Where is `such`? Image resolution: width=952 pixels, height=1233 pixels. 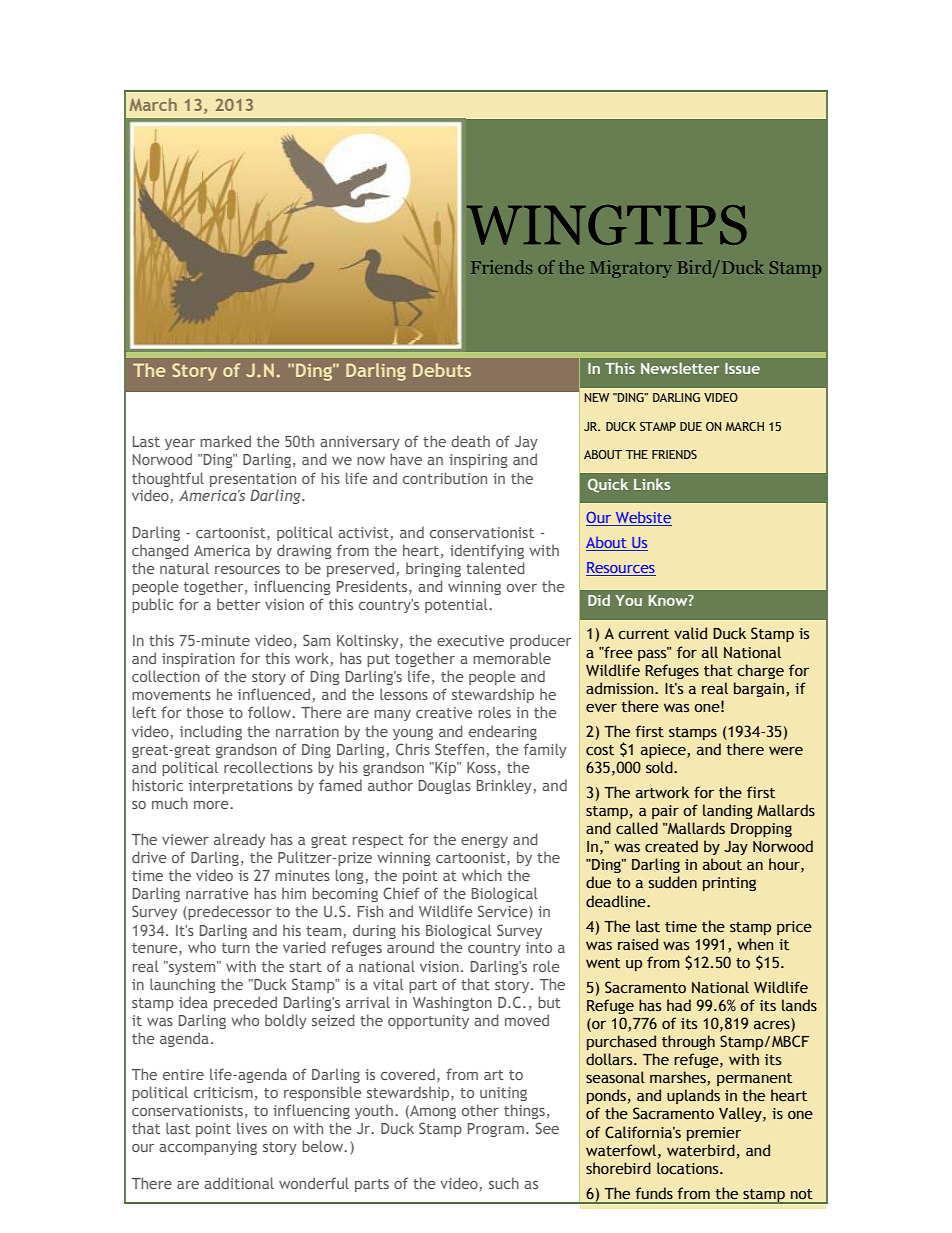
such is located at coordinates (504, 1183).
